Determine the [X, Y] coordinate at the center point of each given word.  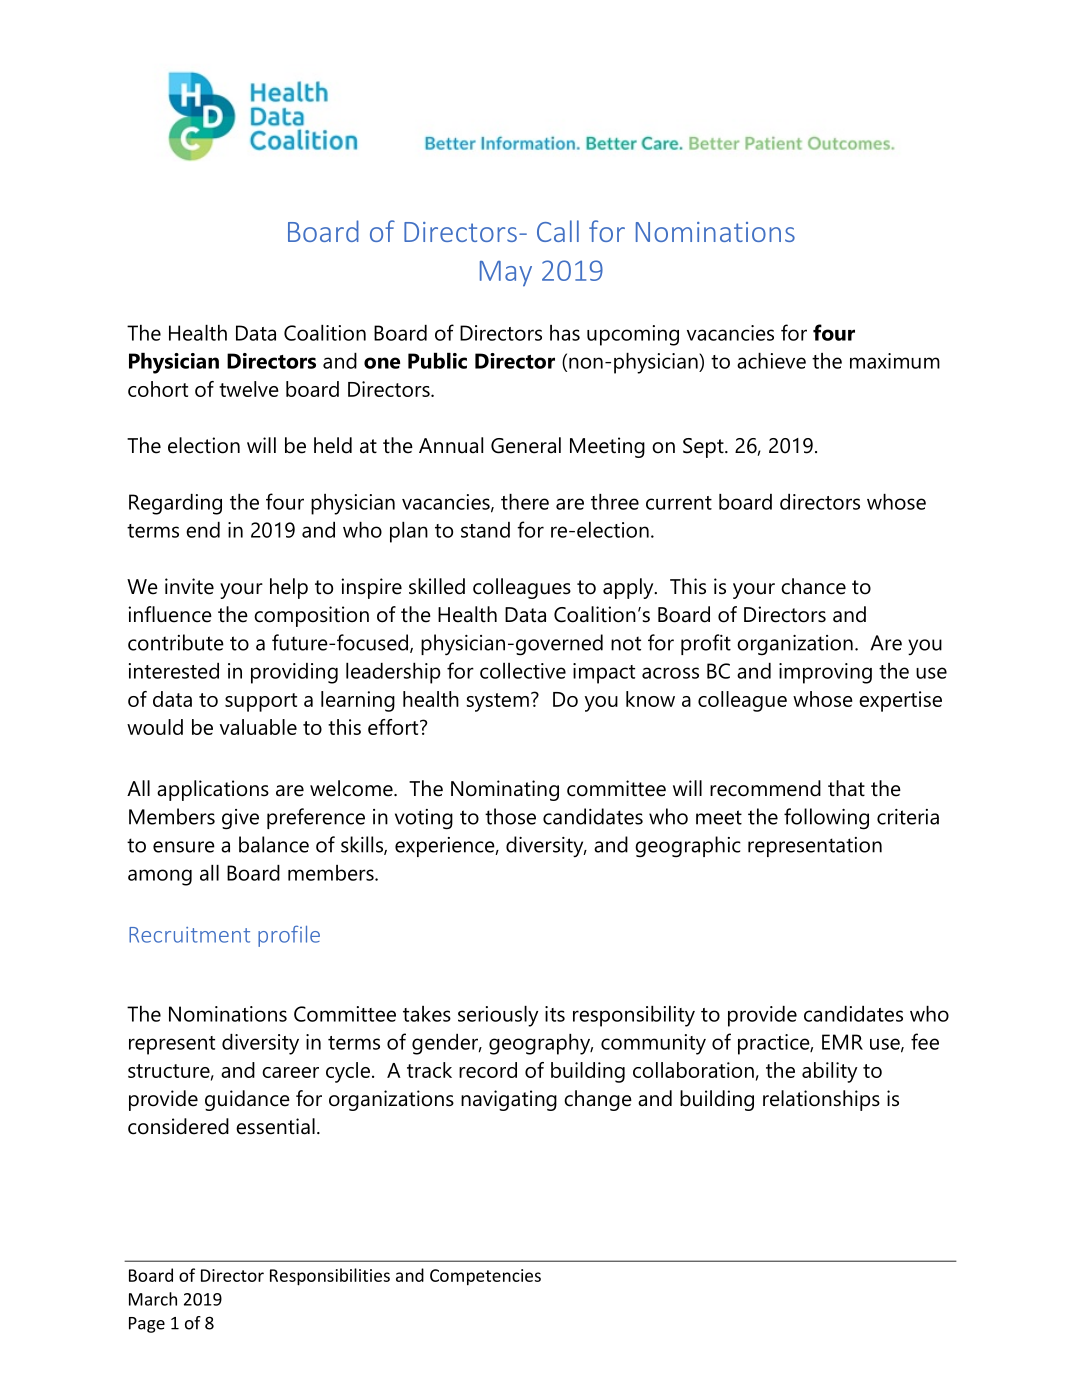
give [240, 819]
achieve [771, 361]
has [565, 333]
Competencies [485, 1277]
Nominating [505, 790]
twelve [249, 389]
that [846, 788]
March [153, 1299]
